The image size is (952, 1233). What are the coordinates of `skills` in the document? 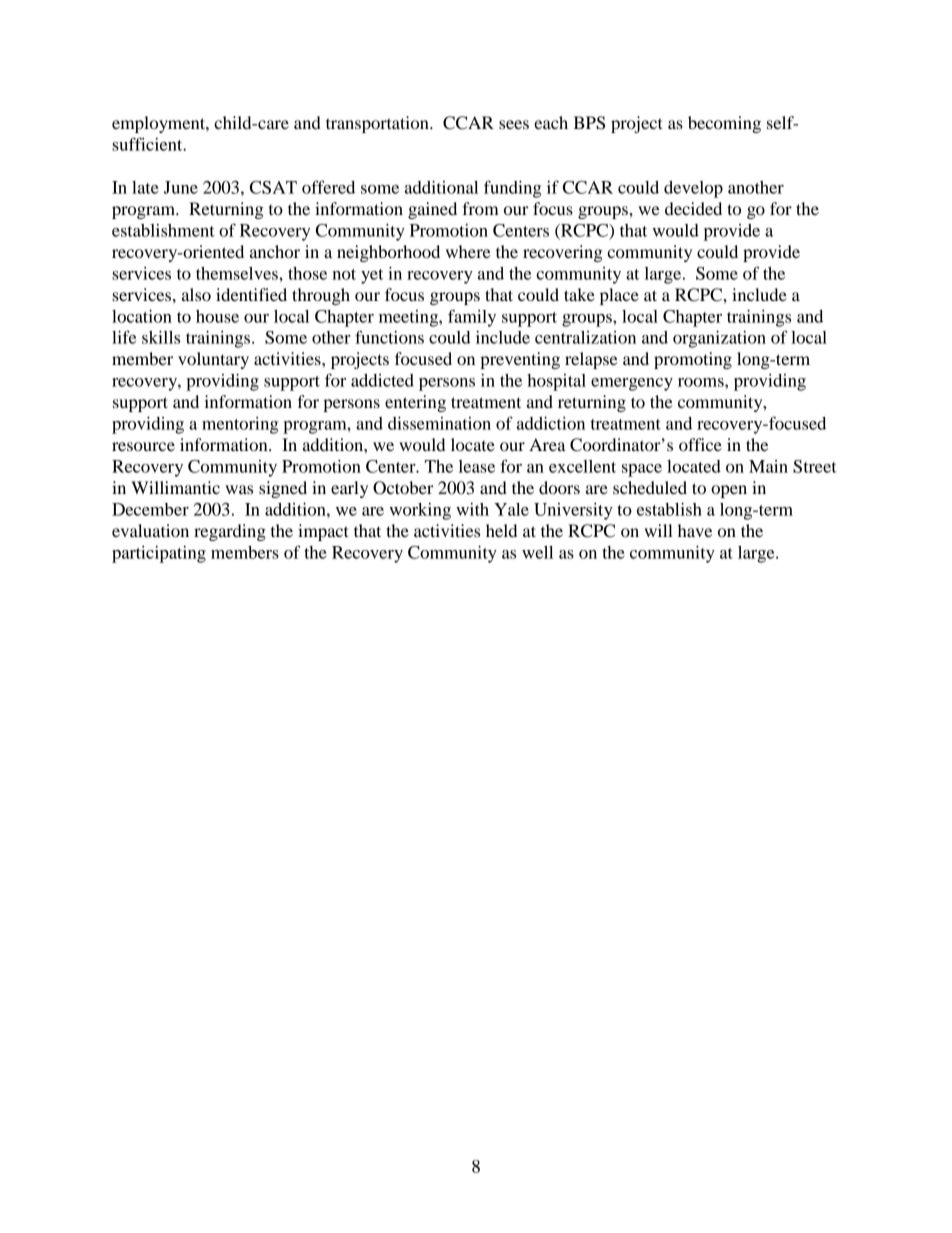 It's located at (161, 337).
